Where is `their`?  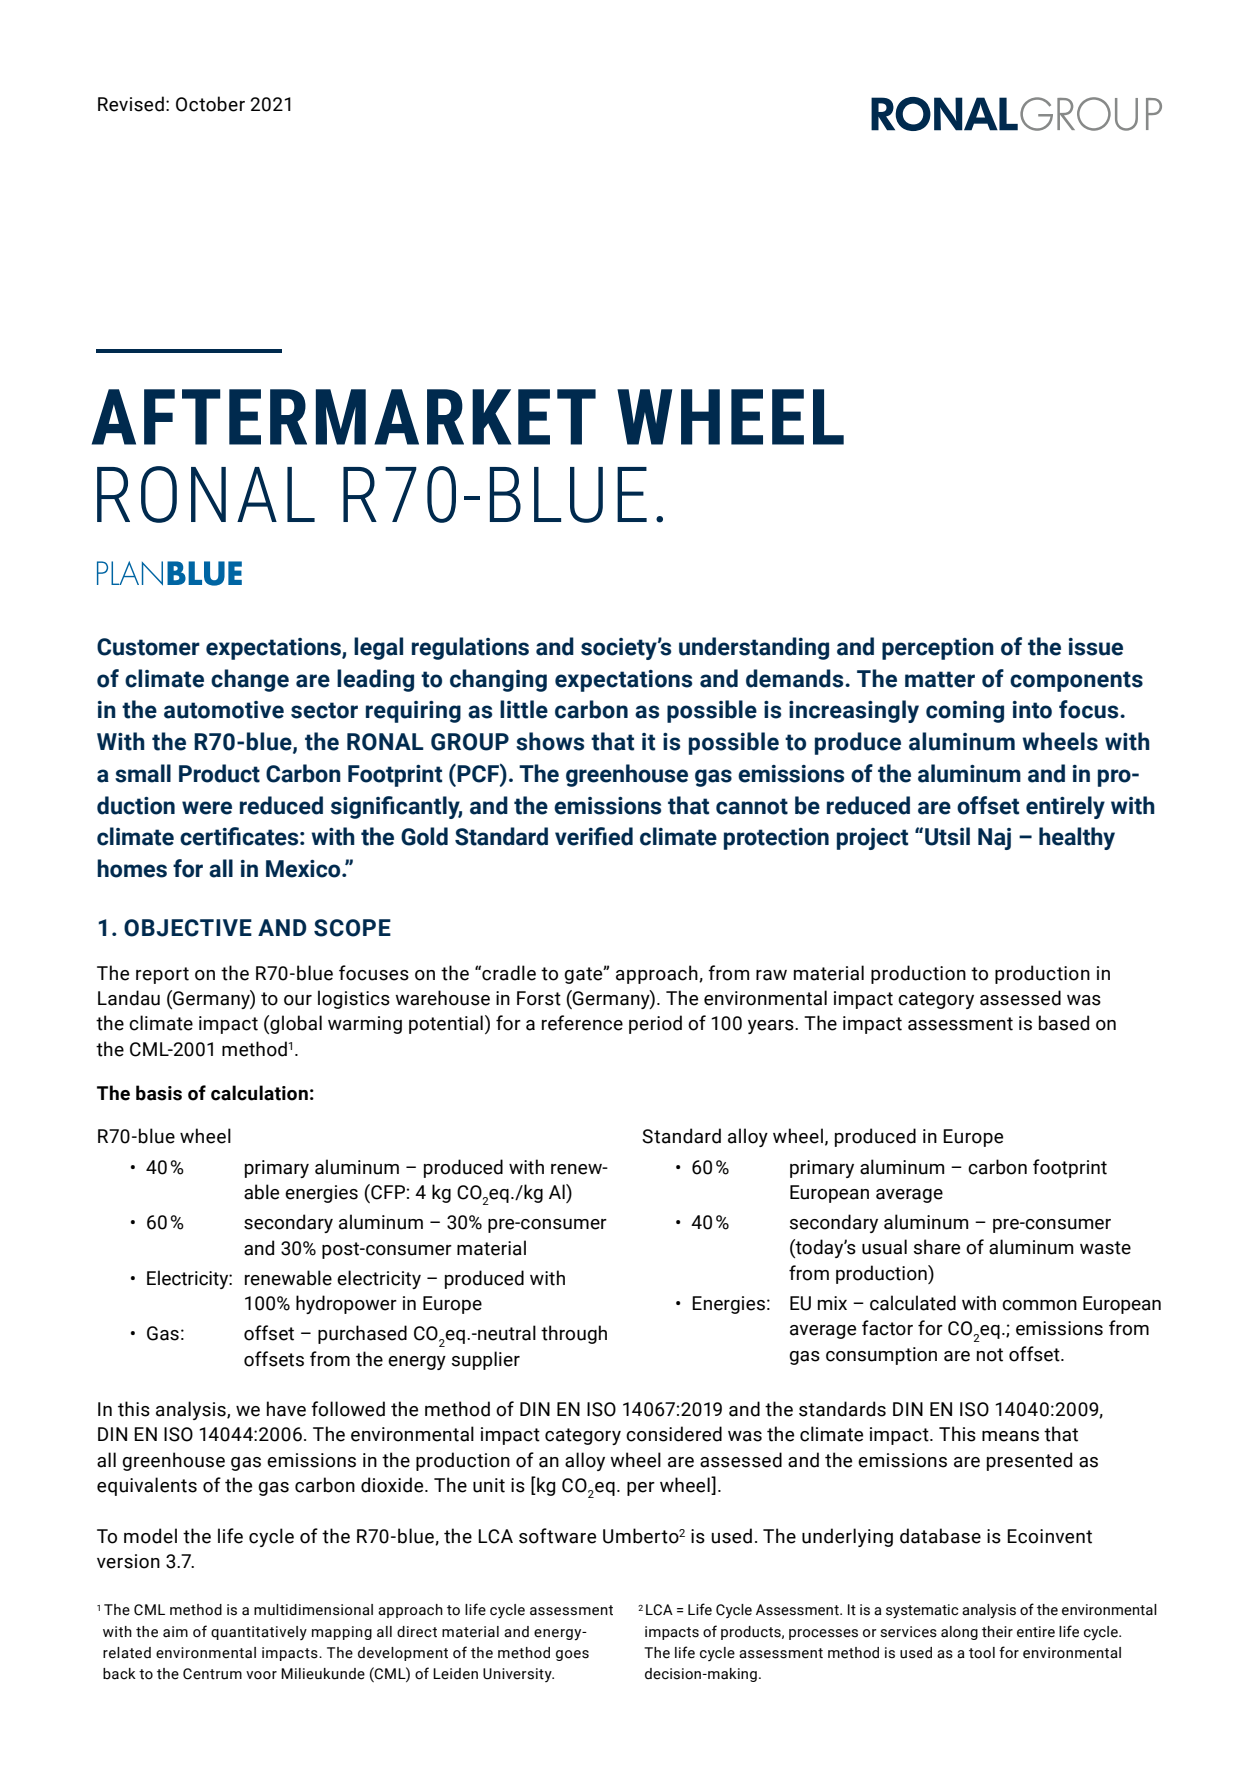 their is located at coordinates (997, 1632).
